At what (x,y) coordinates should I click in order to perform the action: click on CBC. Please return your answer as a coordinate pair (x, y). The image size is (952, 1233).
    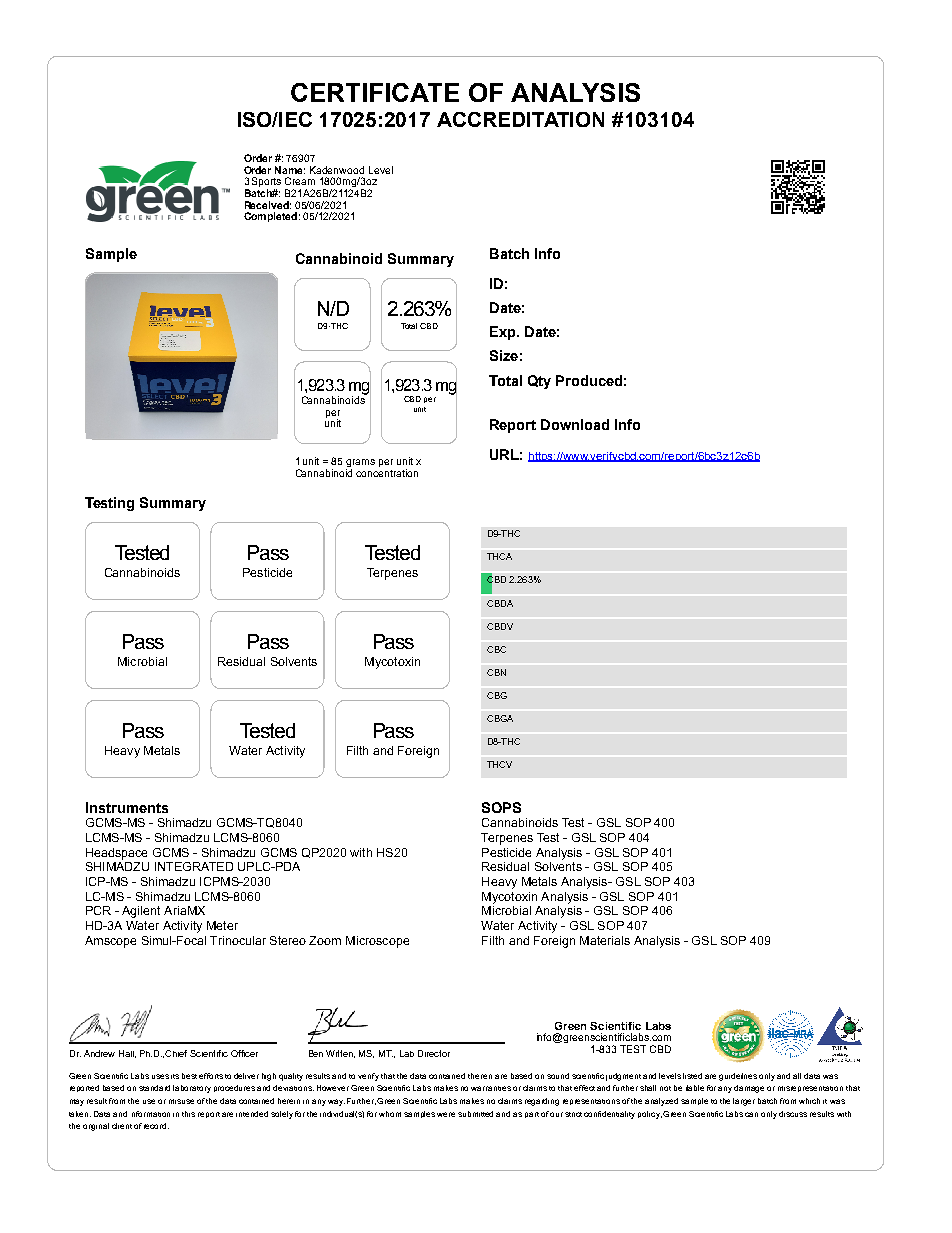
    Looking at the image, I should click on (496, 649).
